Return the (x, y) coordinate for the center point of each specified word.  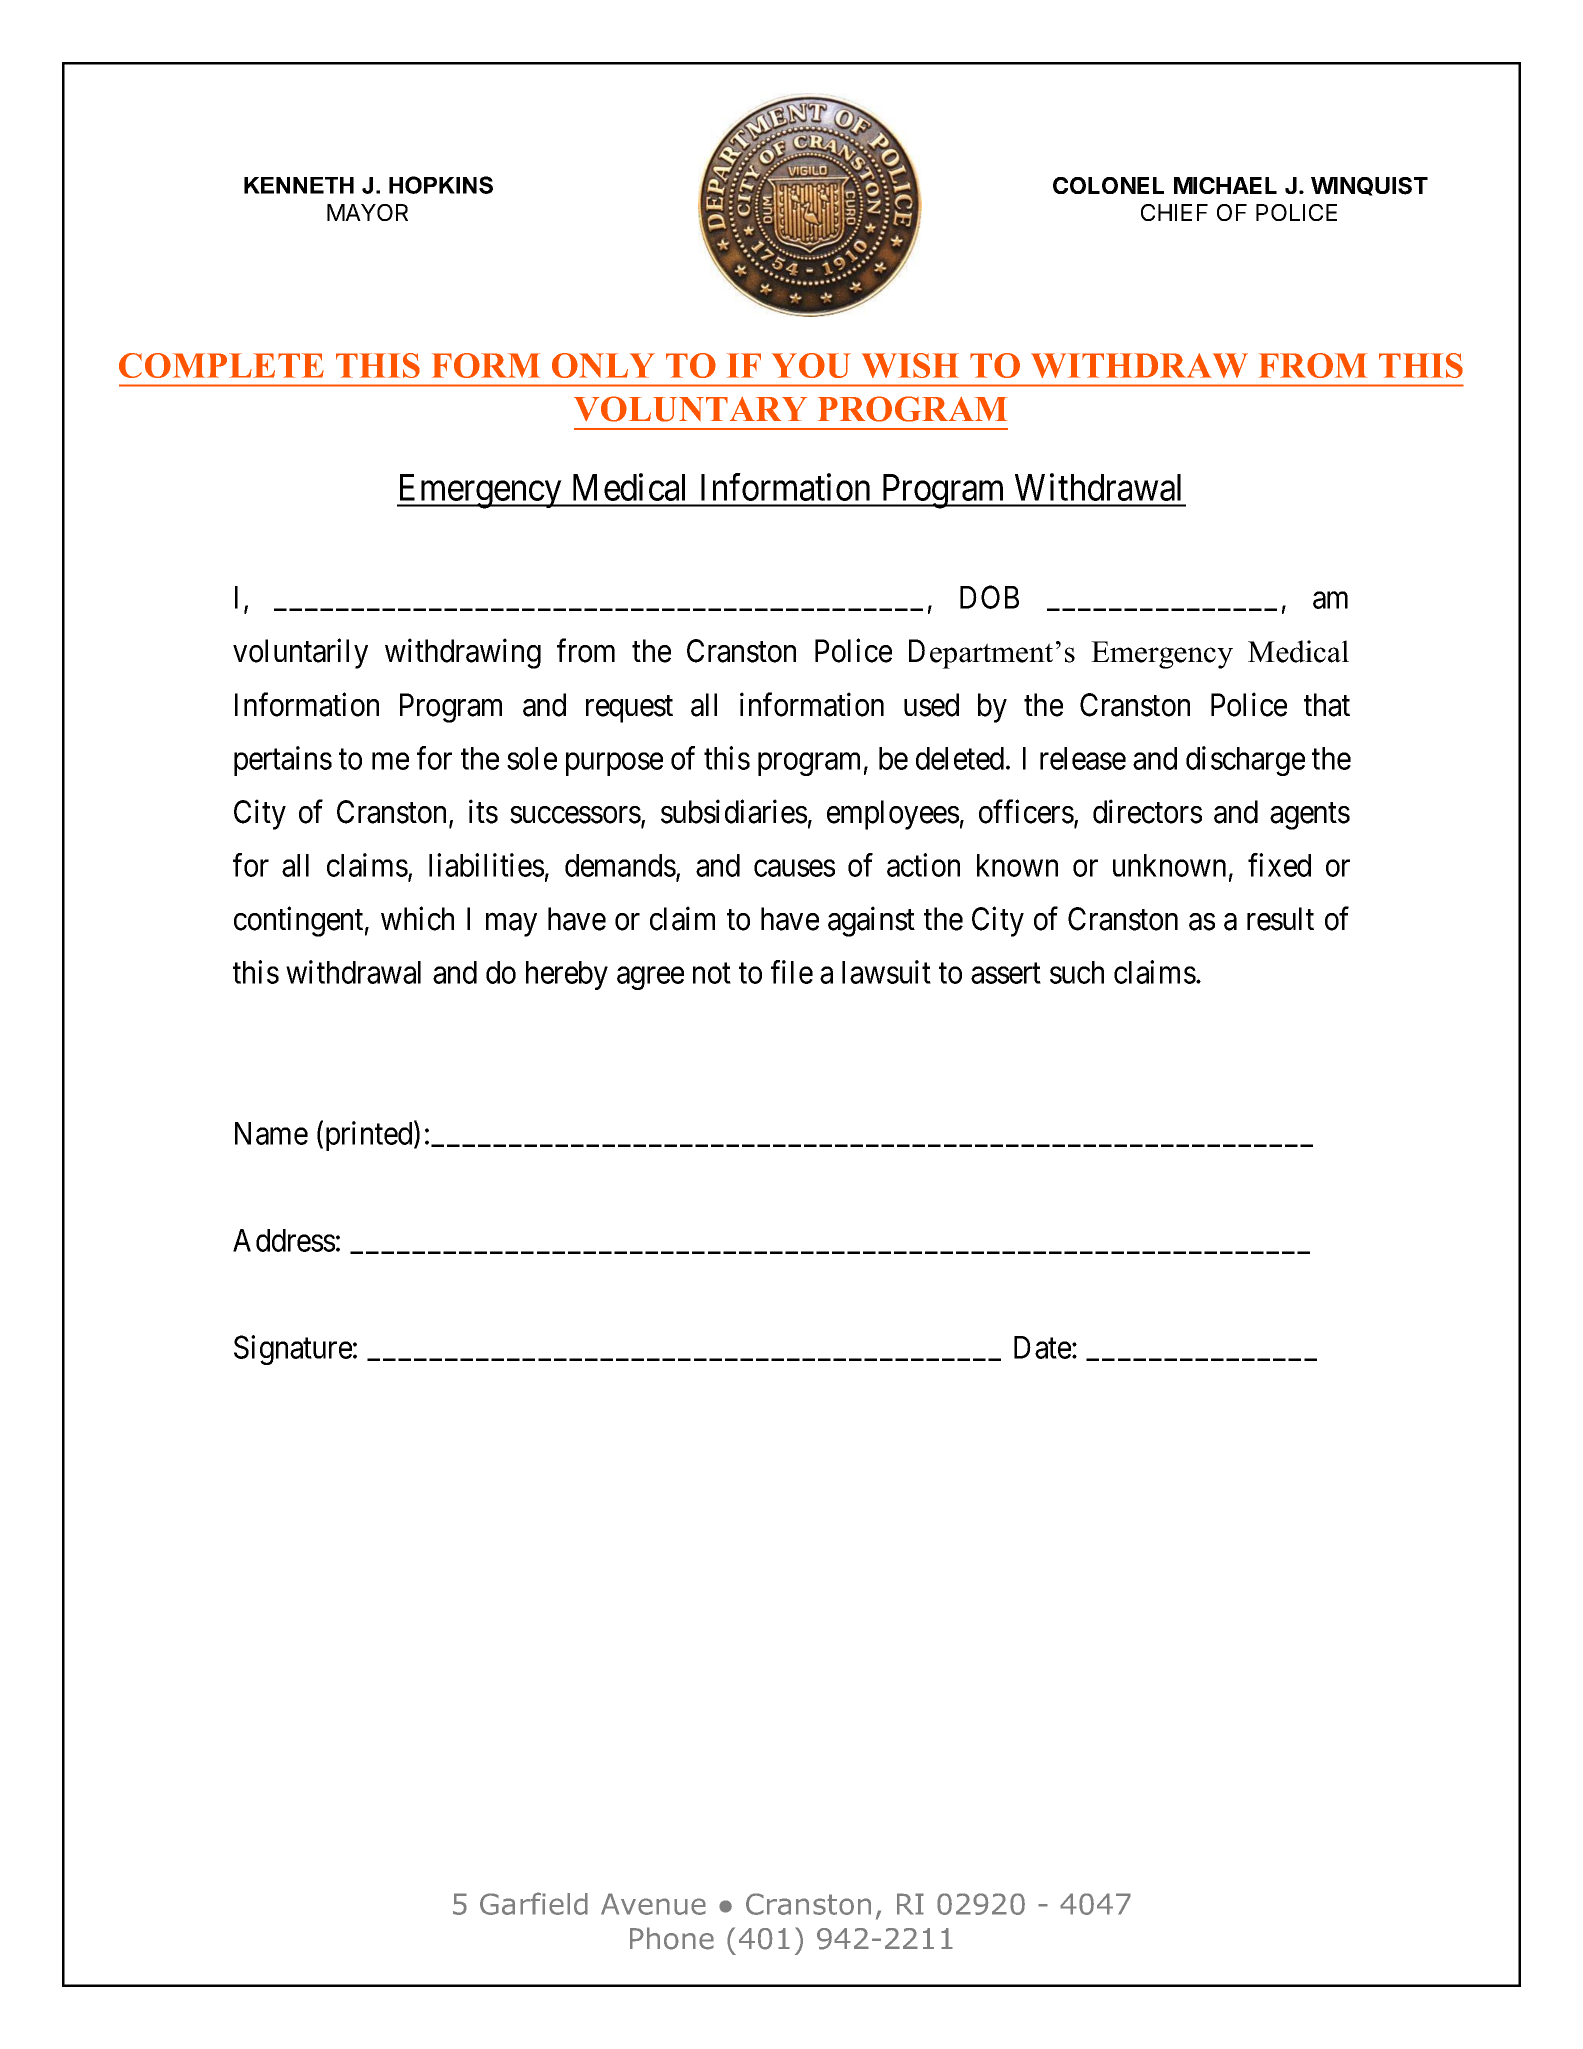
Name (271, 1133)
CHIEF (1174, 212)
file (792, 972)
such (1077, 972)
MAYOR (367, 212)
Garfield (534, 1903)
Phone (672, 1938)
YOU (811, 365)
